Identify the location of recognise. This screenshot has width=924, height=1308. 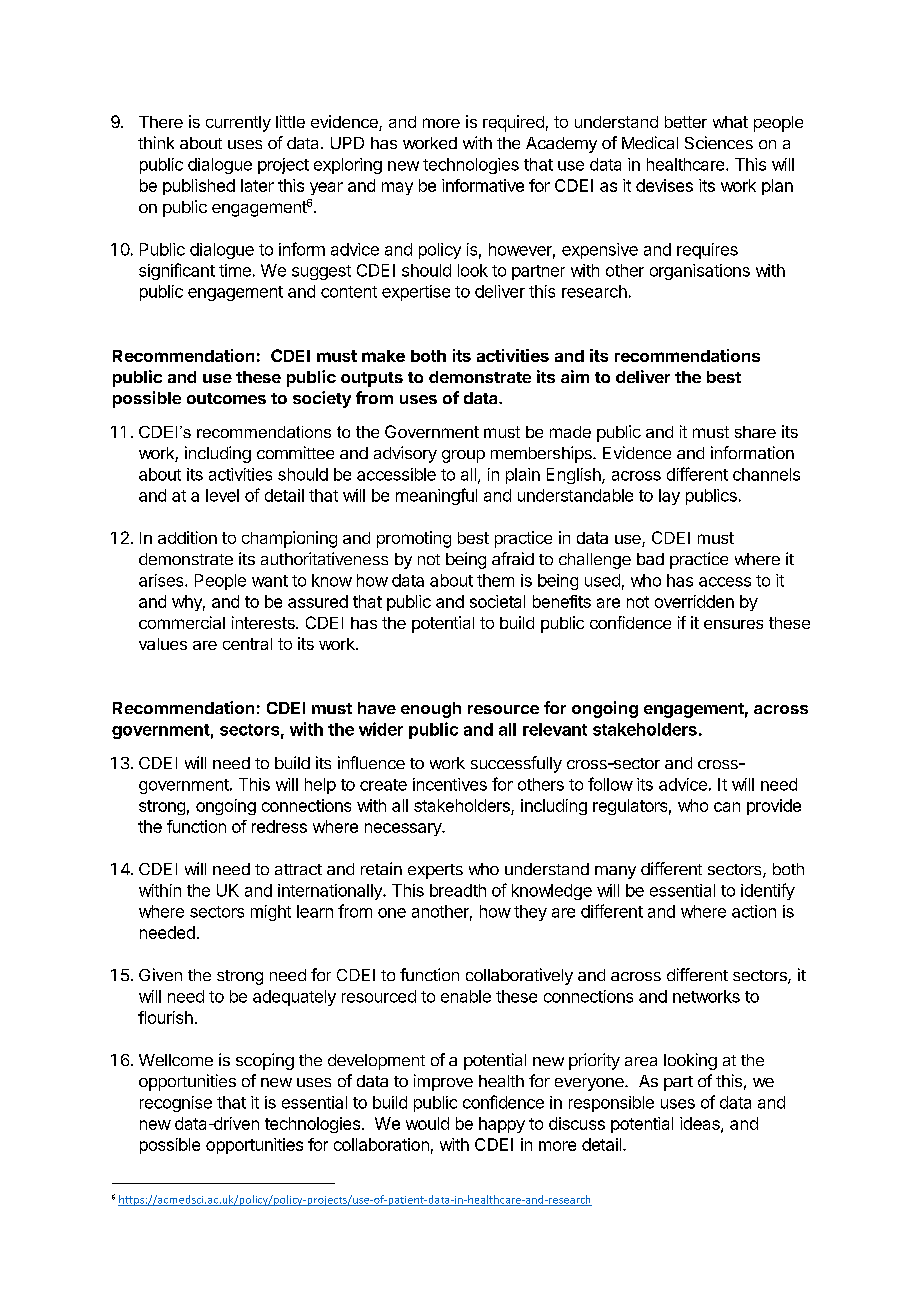
(176, 1104).
